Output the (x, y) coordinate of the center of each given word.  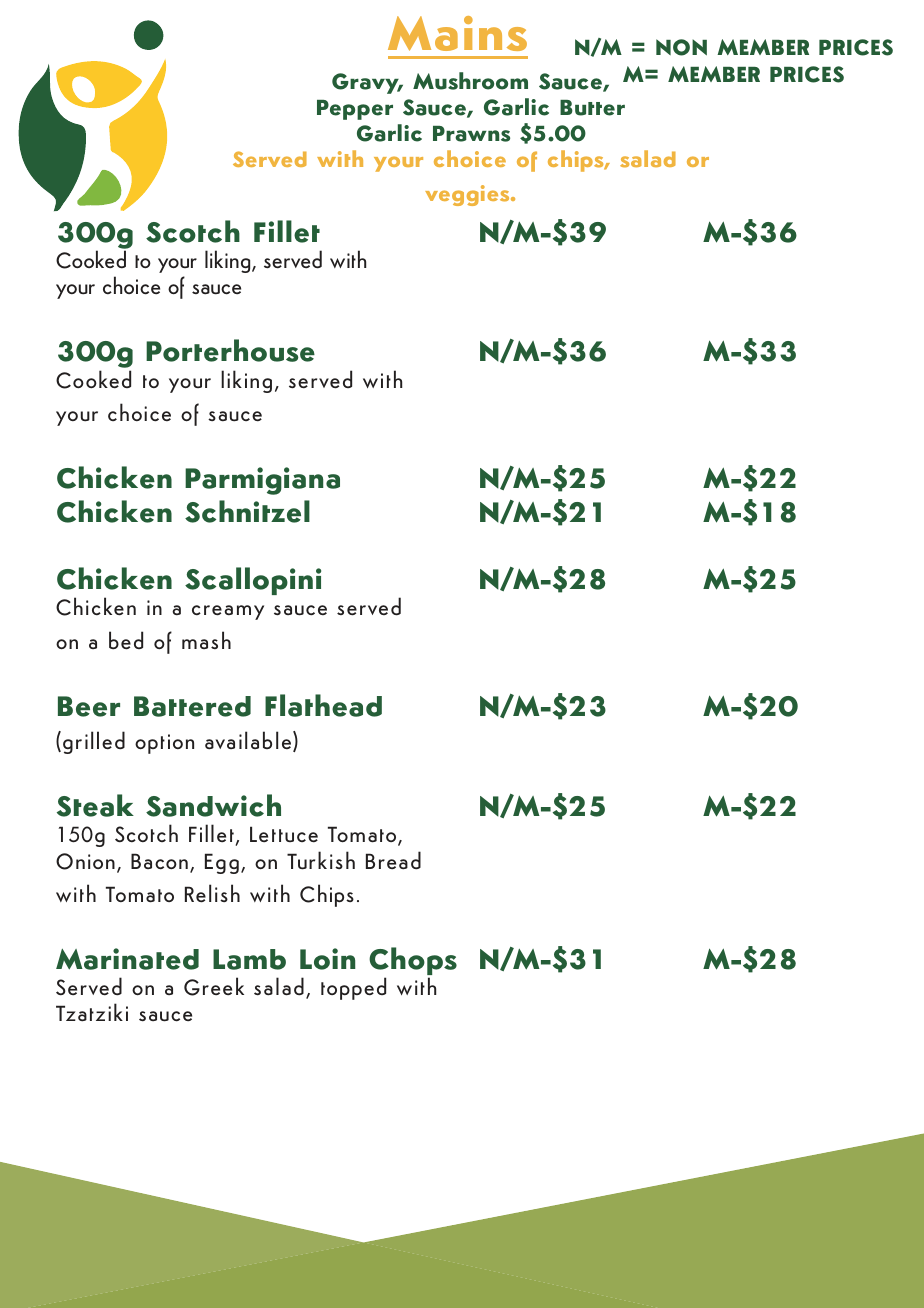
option (164, 744)
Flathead (323, 705)
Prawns (471, 134)
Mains (457, 33)
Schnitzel (247, 511)
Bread (393, 860)
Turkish (321, 860)
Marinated (127, 959)
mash (206, 640)
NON (681, 47)
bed (126, 640)
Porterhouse (230, 350)
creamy (228, 612)
